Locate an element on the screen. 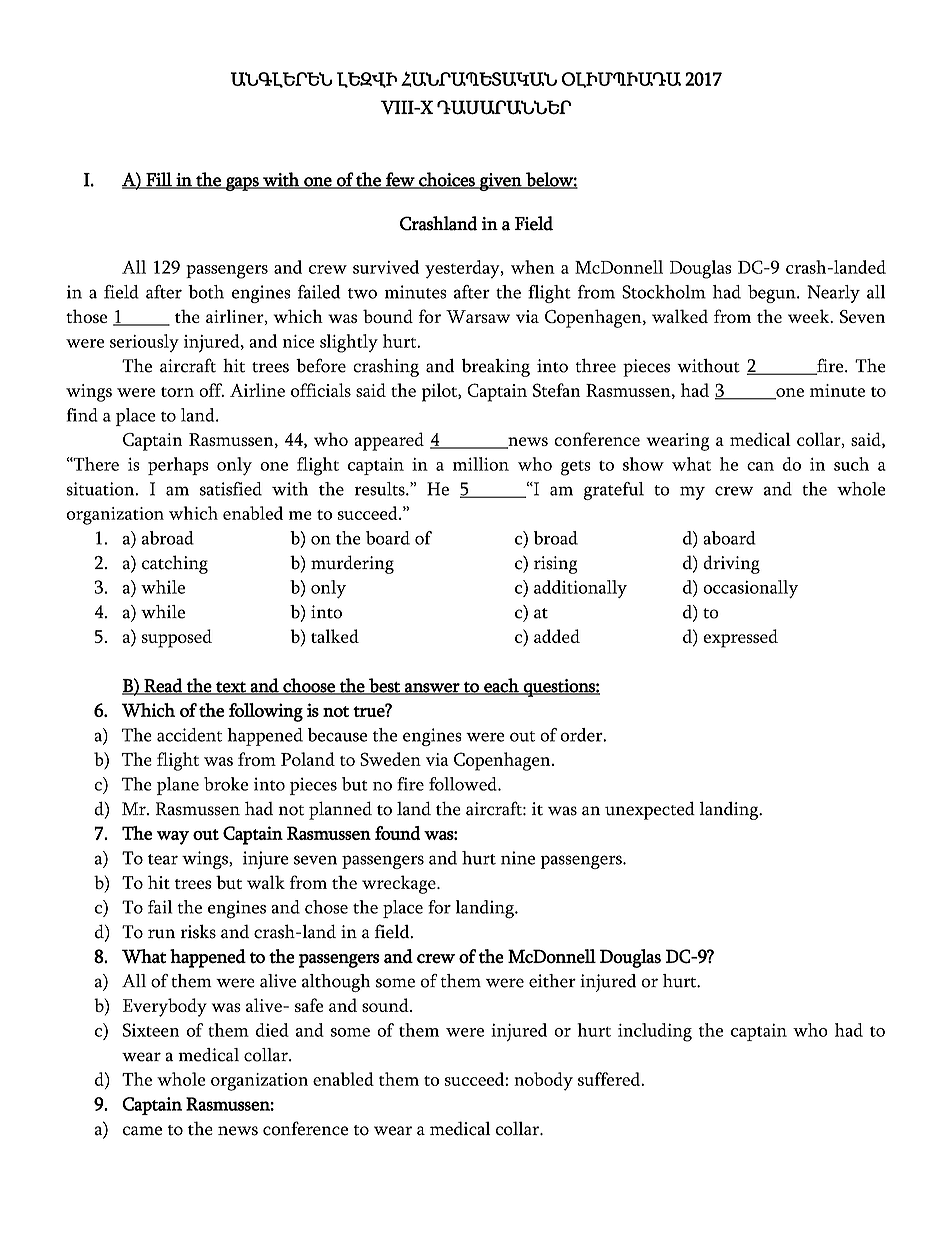 Image resolution: width=952 pixels, height=1233 pixels. begun is located at coordinates (773, 294).
